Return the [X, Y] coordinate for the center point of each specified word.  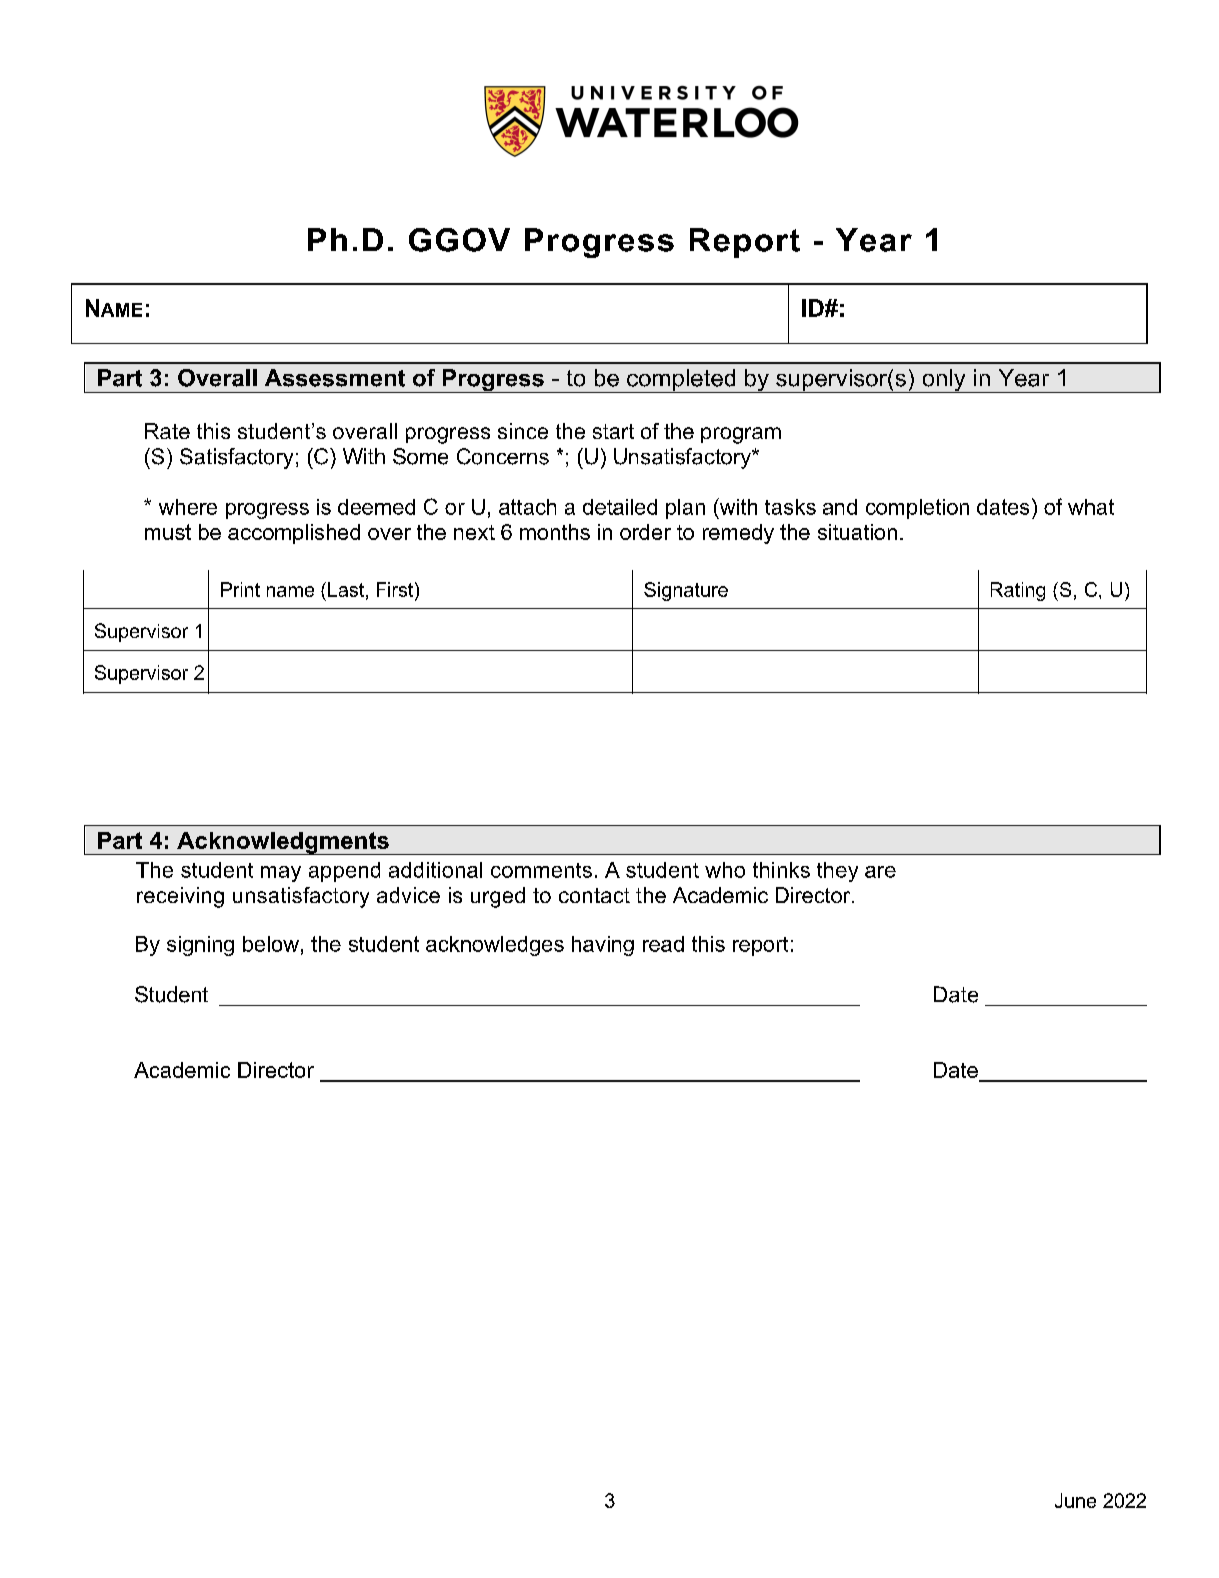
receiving [180, 897]
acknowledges [495, 946]
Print [240, 589]
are [880, 872]
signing [200, 946]
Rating [1018, 591]
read [663, 944]
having [603, 946]
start [613, 431]
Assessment [335, 378]
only [944, 381]
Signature [686, 591]
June [1075, 1500]
